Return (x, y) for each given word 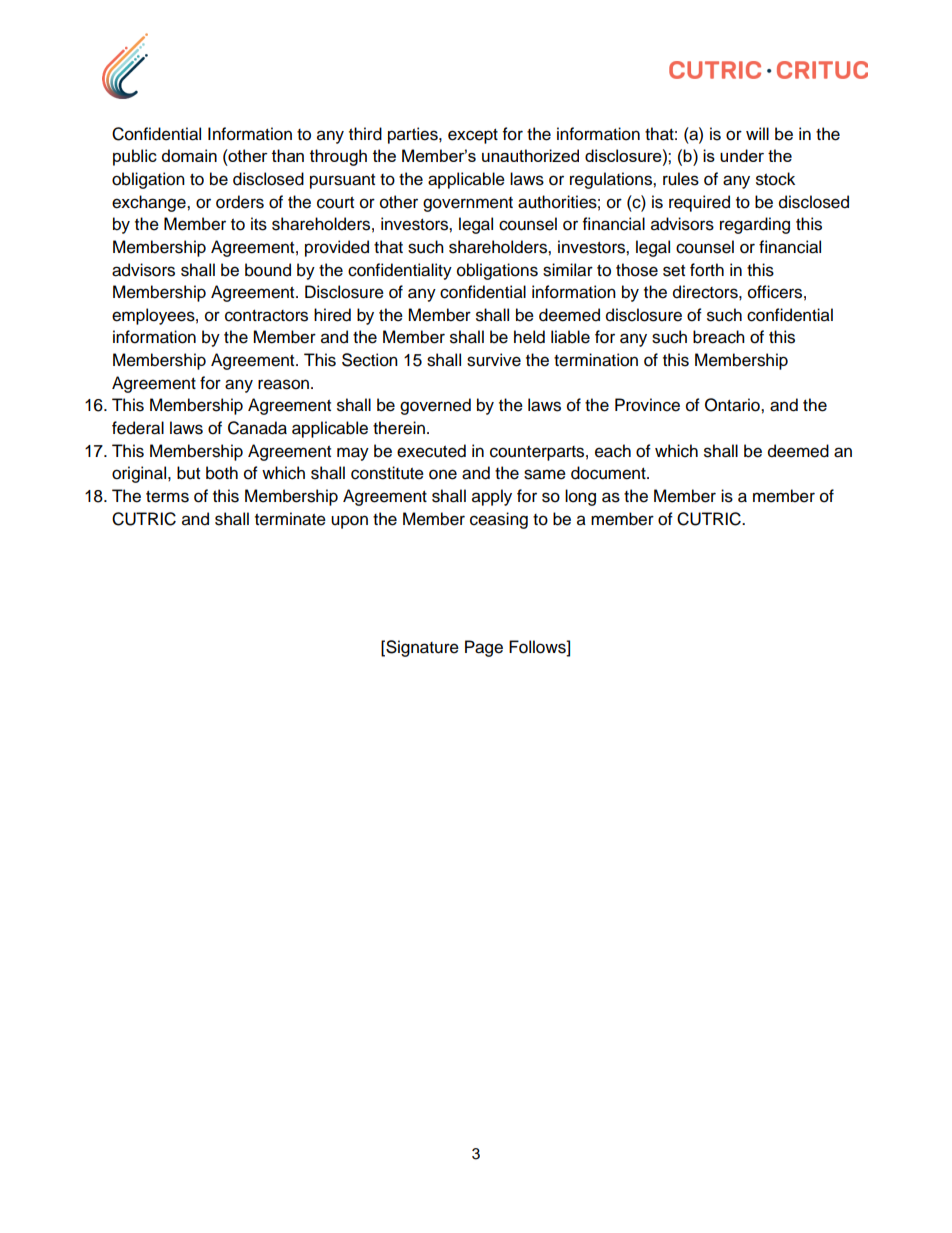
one (443, 474)
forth (707, 270)
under (742, 155)
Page (484, 648)
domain (189, 155)
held (529, 337)
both (222, 473)
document (609, 473)
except (473, 136)
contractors (266, 316)
